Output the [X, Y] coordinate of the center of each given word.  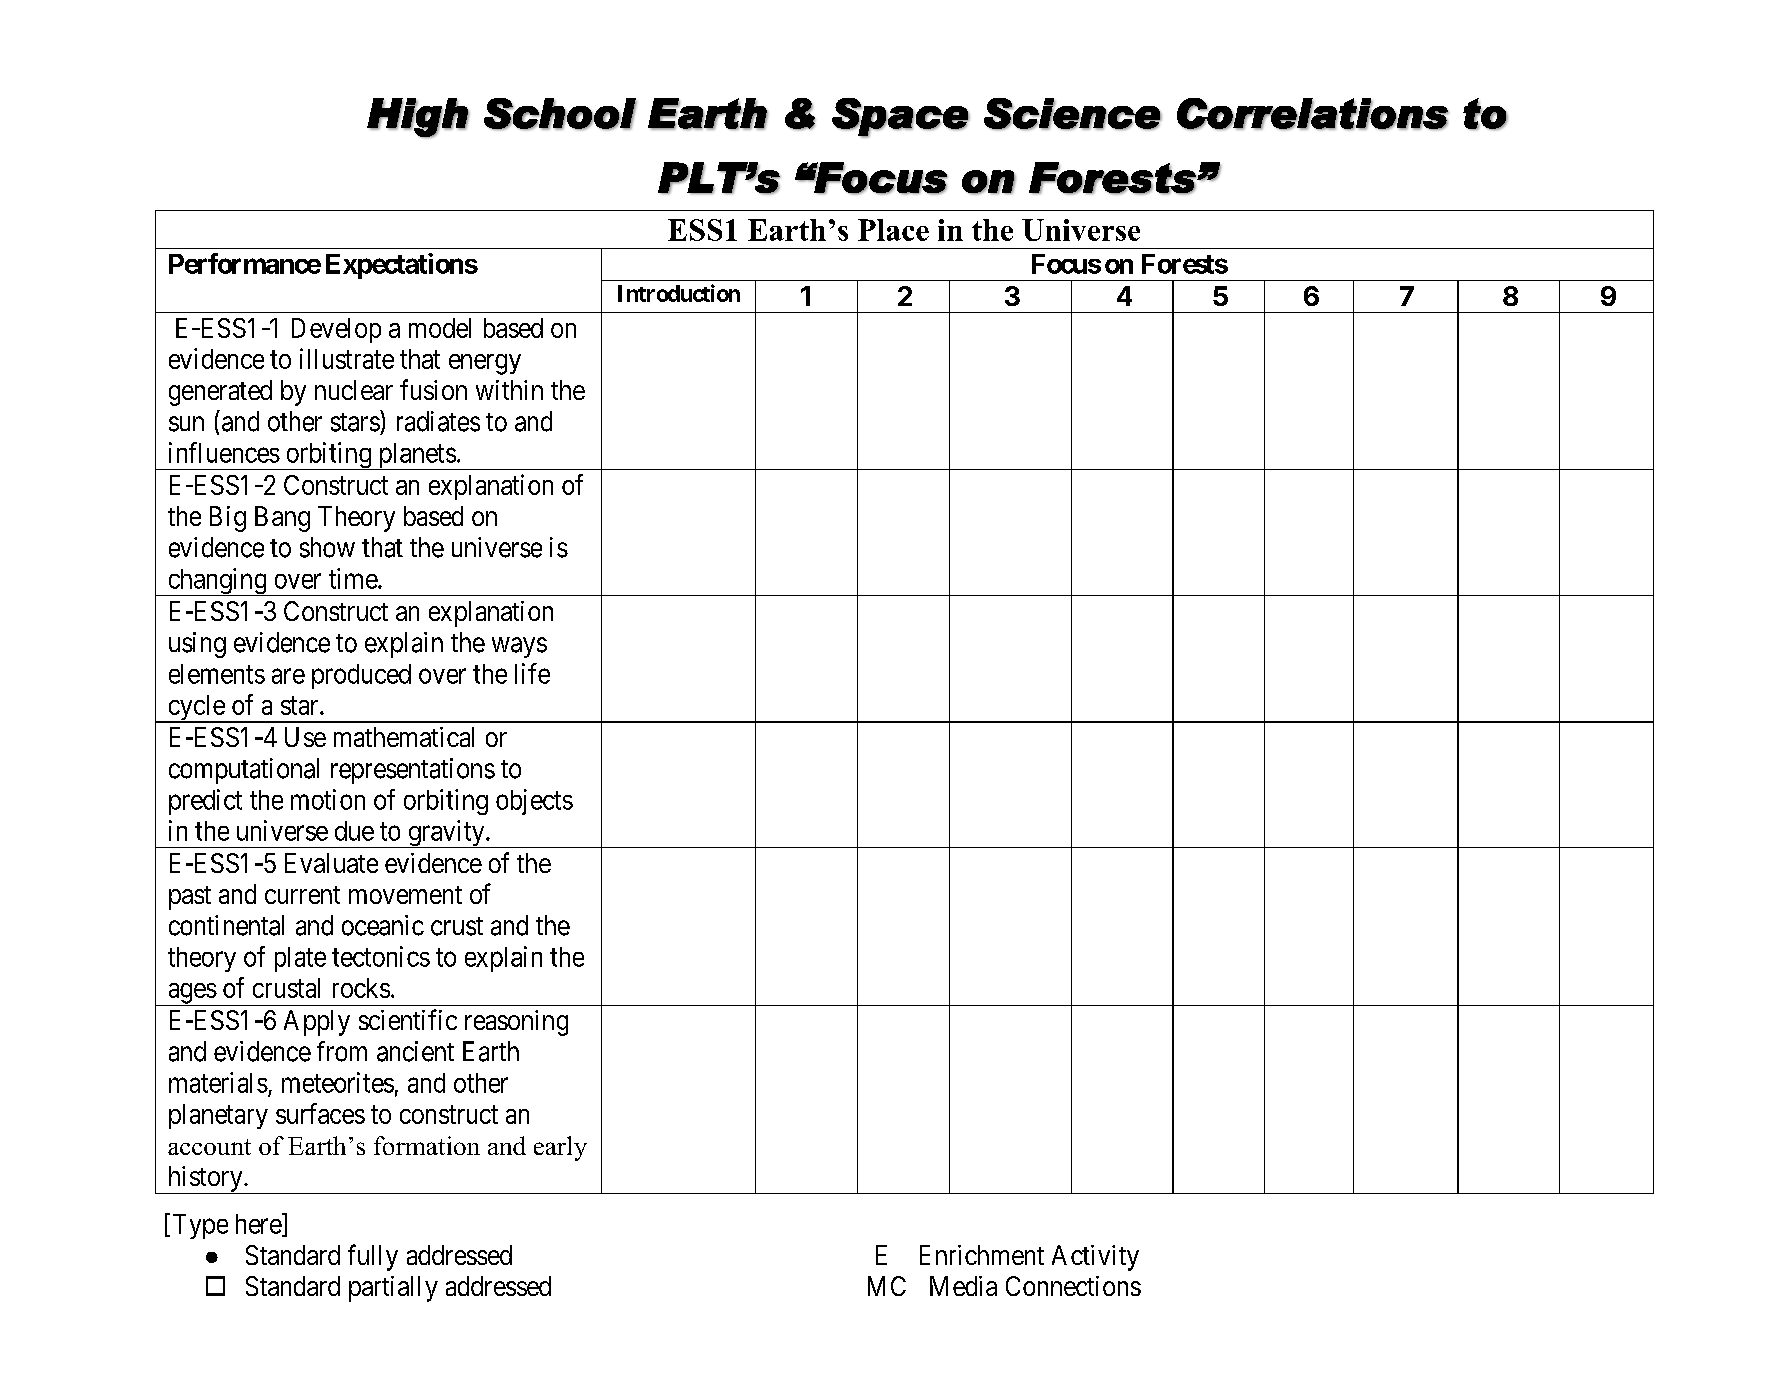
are [288, 676]
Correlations [1313, 114]
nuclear [354, 390]
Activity [1095, 1258]
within [509, 390]
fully [373, 1257]
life [532, 673]
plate [300, 959]
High [418, 118]
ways [519, 647]
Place [893, 230]
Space [901, 118]
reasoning [516, 1023]
